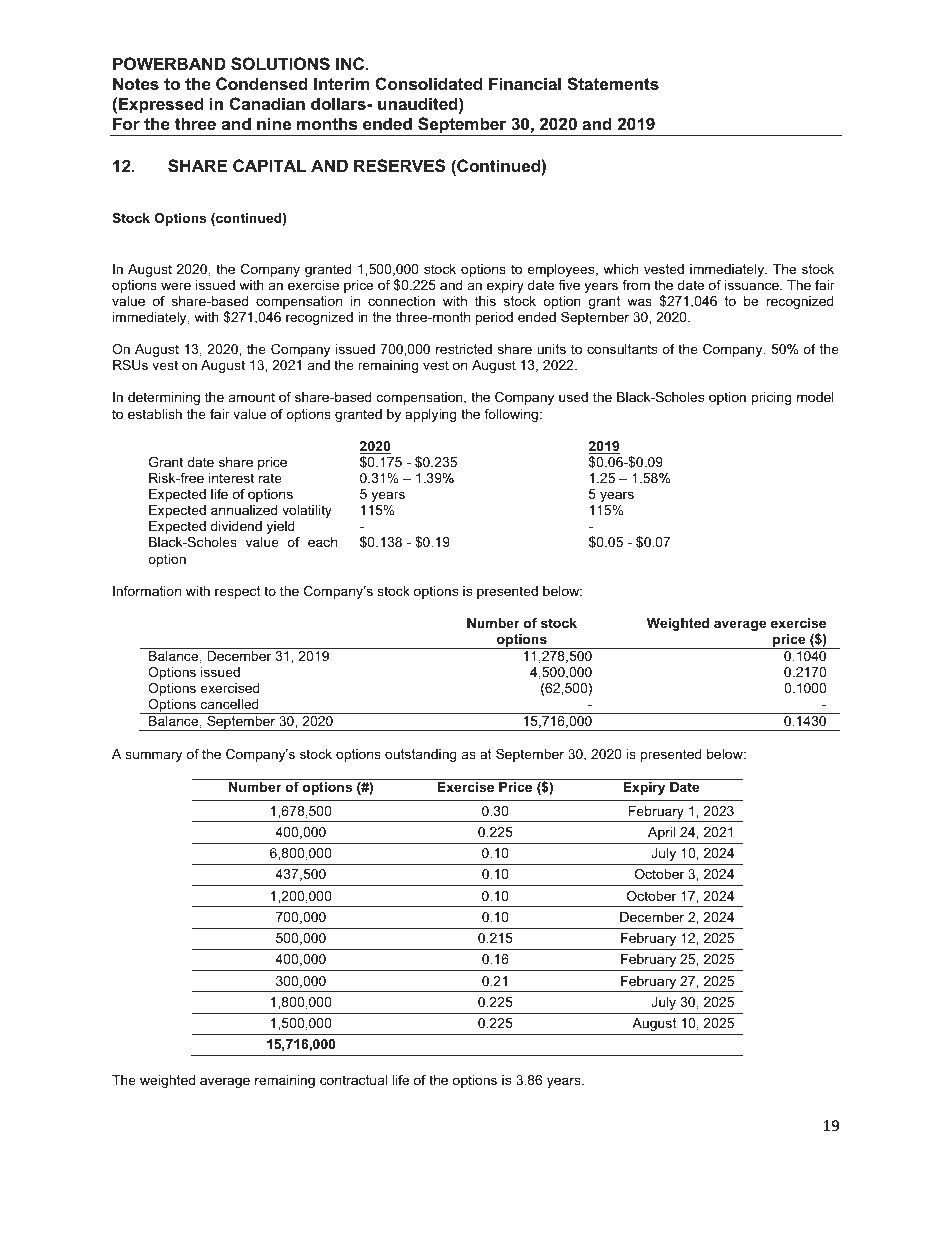 Image resolution: width=952 pixels, height=1233 pixels. Describe the element at coordinates (252, 397) in the page. I see `amount` at that location.
